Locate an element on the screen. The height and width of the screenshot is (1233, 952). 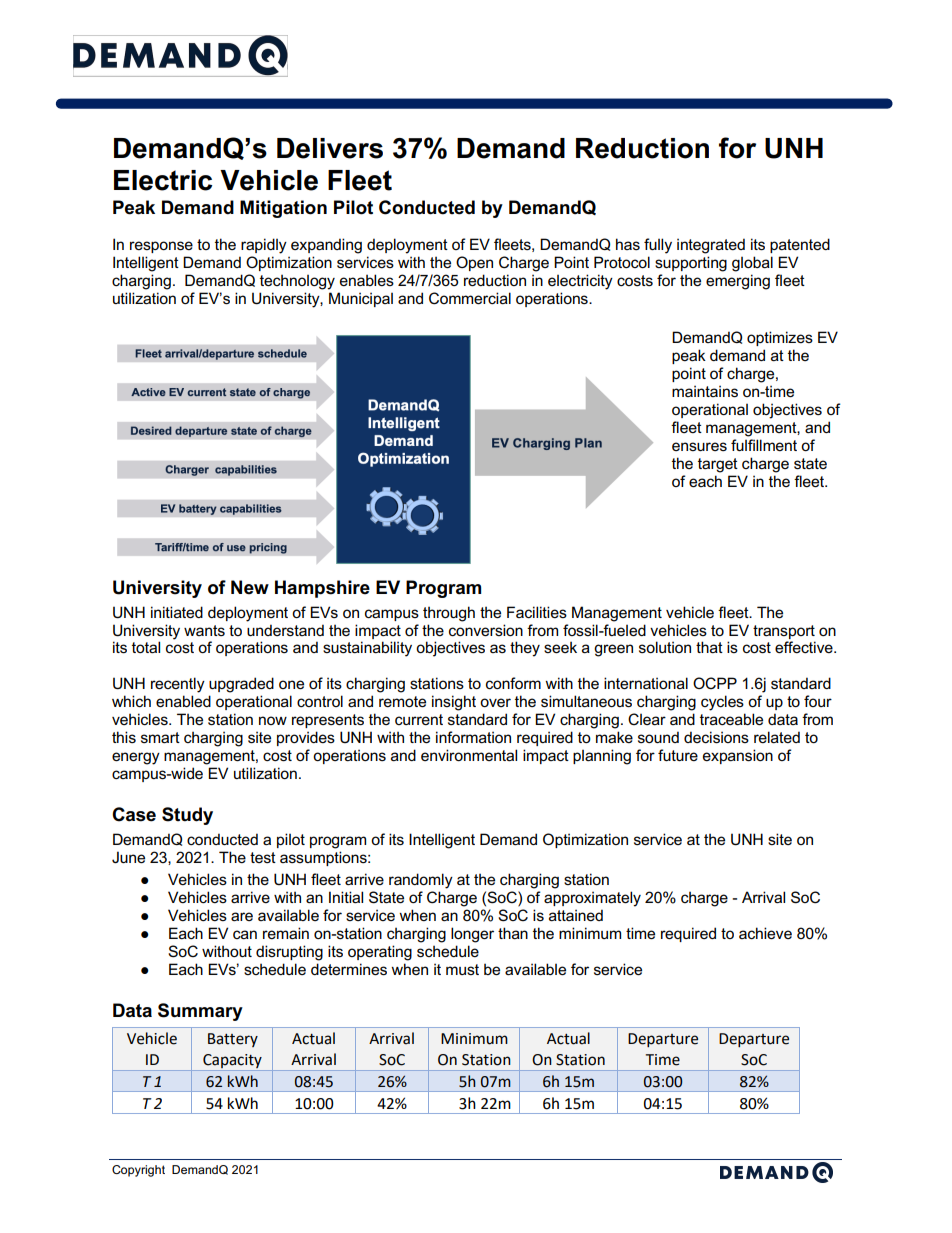
integrated is located at coordinates (711, 246).
